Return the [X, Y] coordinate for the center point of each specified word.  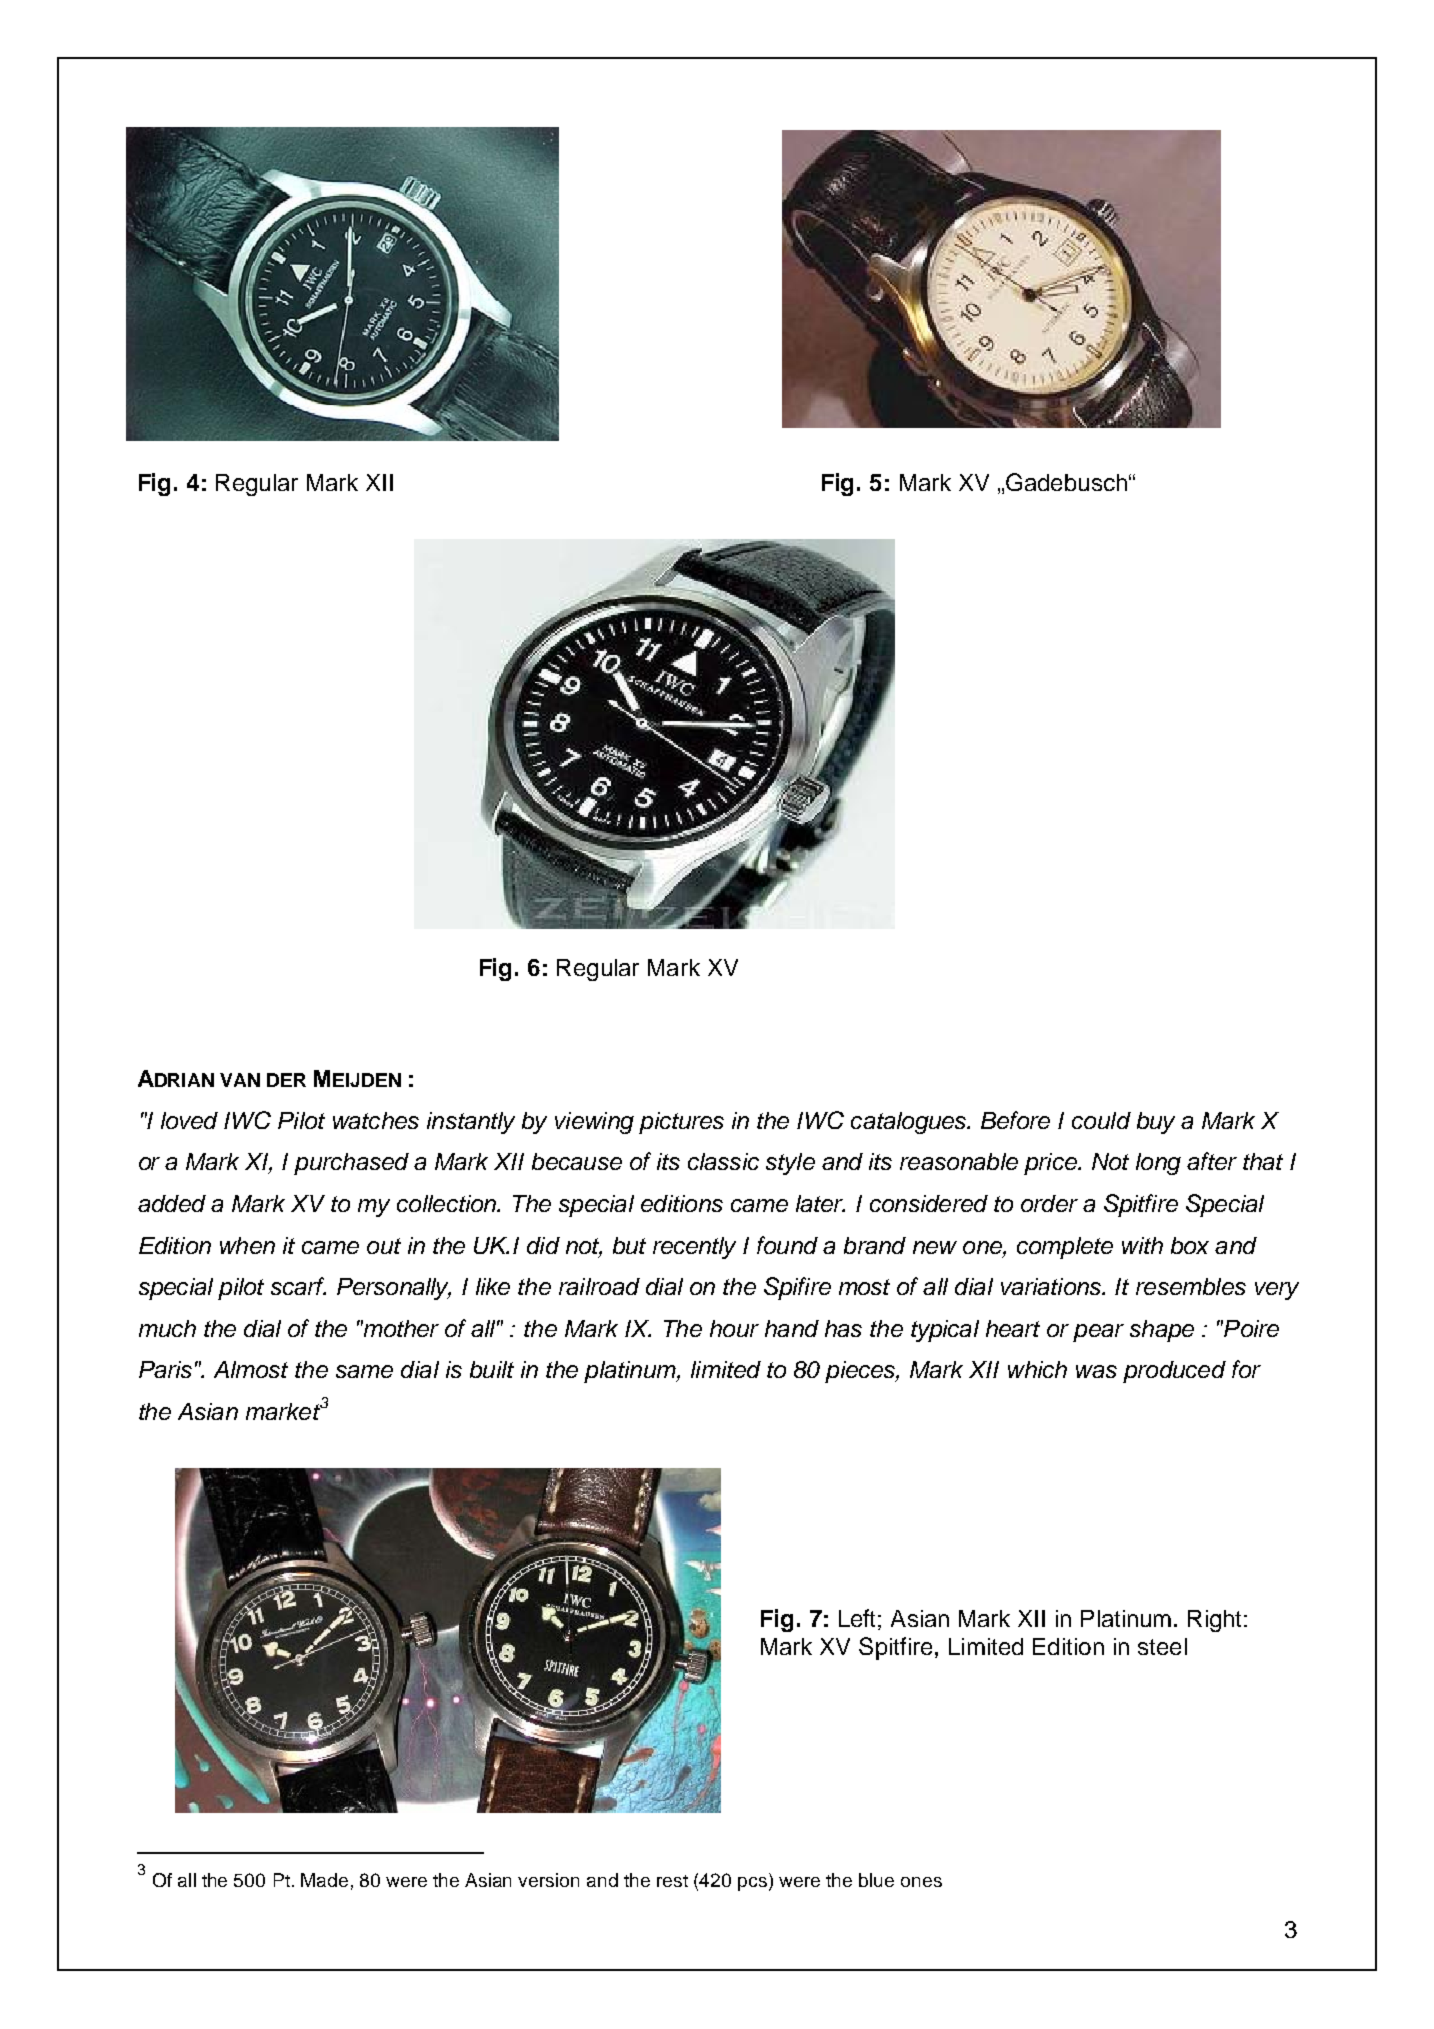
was [1096, 1371]
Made [324, 1880]
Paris [165, 1369]
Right [1216, 1621]
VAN [240, 1080]
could [1101, 1120]
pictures [681, 1123]
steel [1162, 1646]
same [364, 1371]
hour [734, 1328]
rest [672, 1881]
